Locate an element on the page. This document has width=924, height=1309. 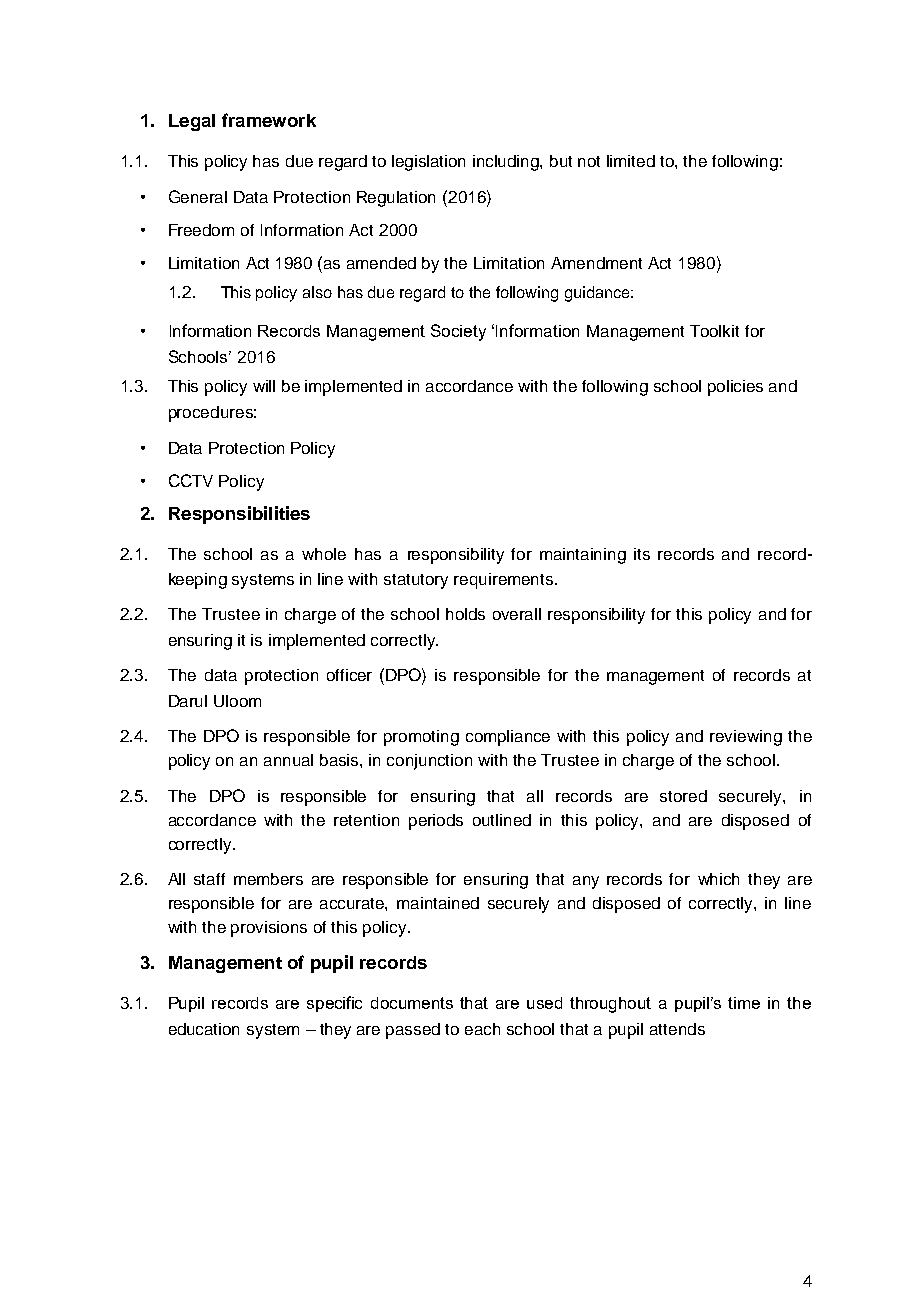
requirements is located at coordinates (505, 581).
